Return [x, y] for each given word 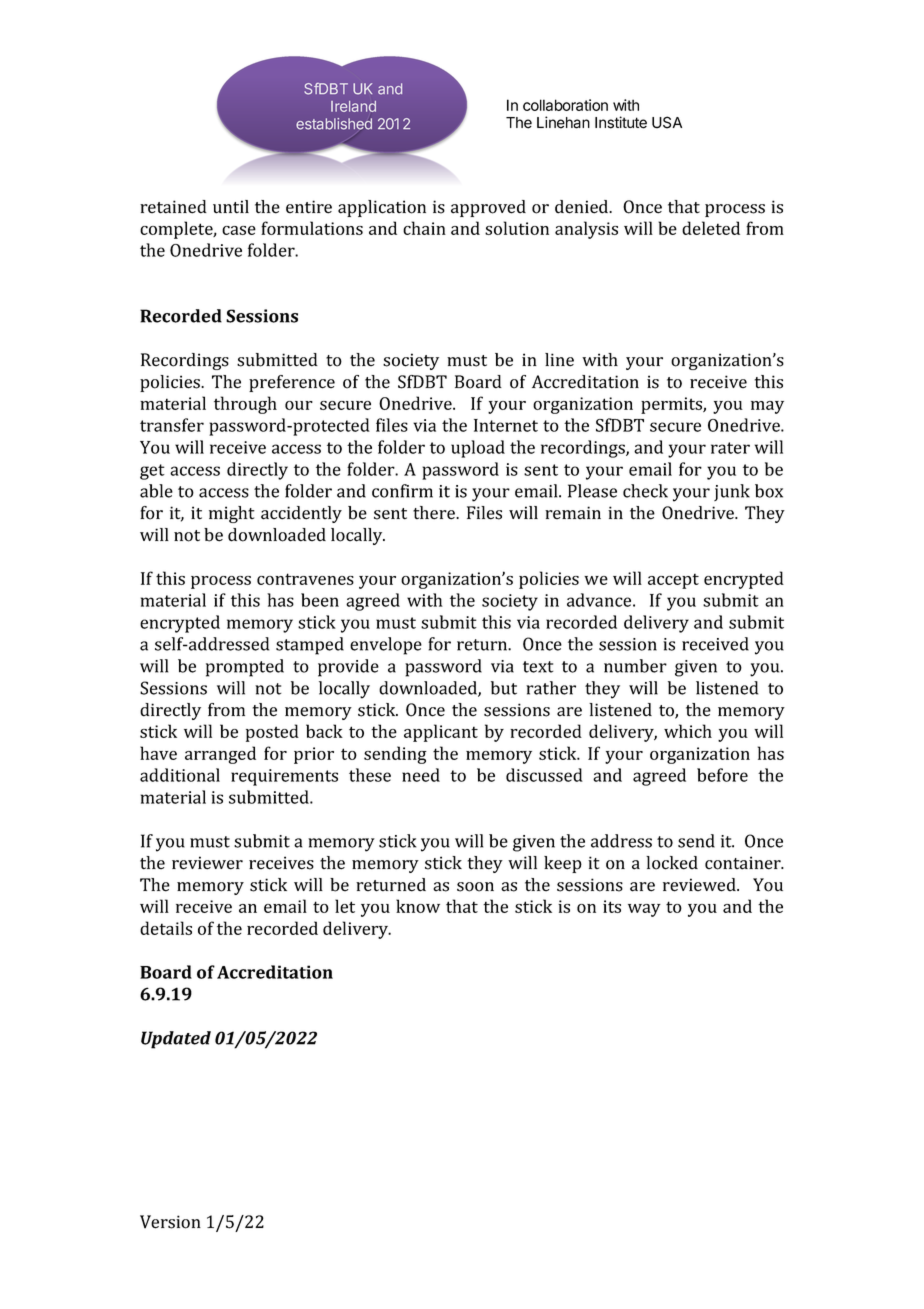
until [231, 207]
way [644, 910]
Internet [506, 425]
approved [488, 208]
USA [667, 122]
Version [170, 1222]
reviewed [700, 885]
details [166, 928]
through [245, 405]
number [635, 666]
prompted [245, 668]
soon [475, 887]
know [418, 906]
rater [730, 448]
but [504, 688]
